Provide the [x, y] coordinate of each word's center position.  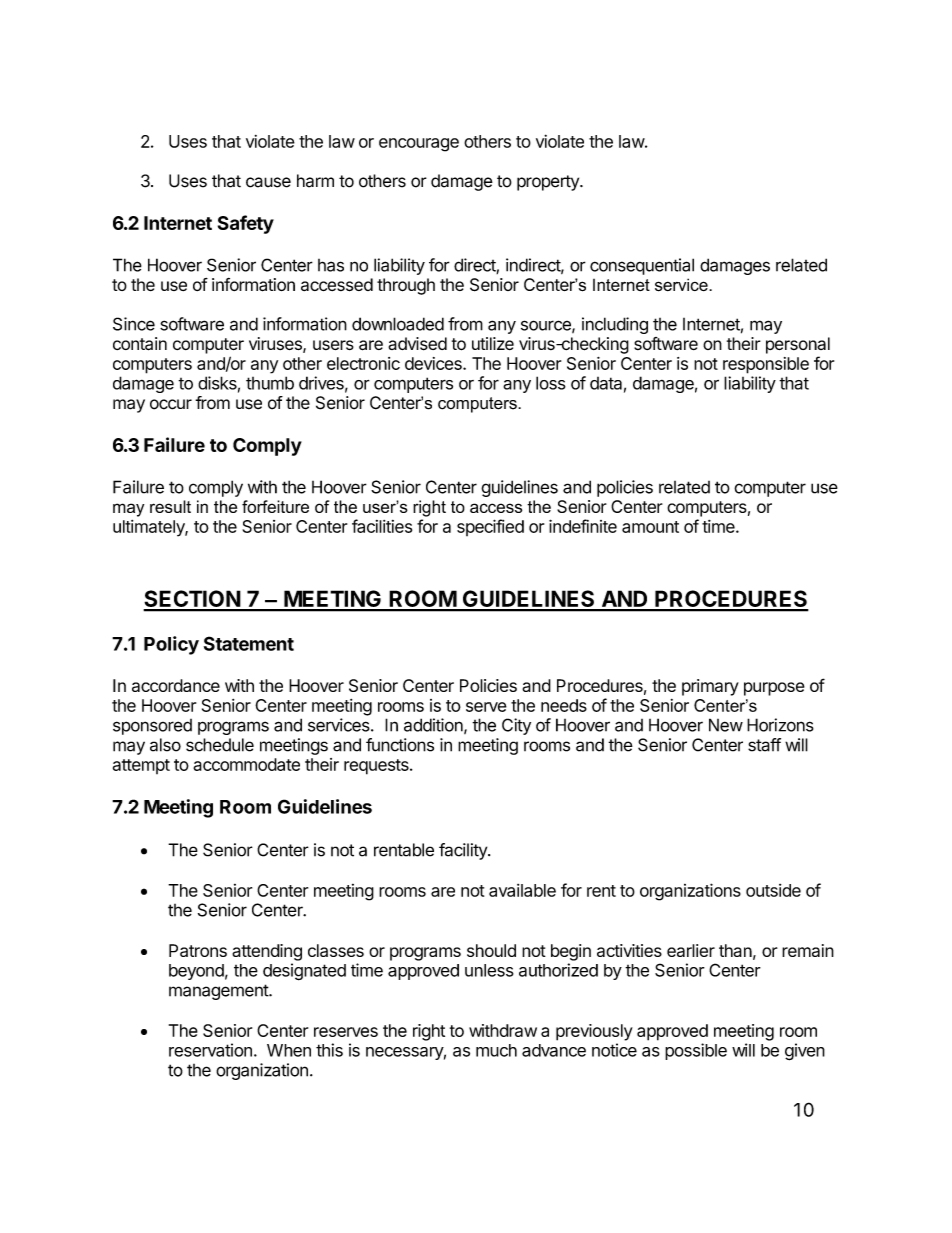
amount [650, 527]
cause [268, 182]
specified [490, 527]
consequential [642, 266]
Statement [249, 643]
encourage [419, 145]
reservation [210, 1050]
